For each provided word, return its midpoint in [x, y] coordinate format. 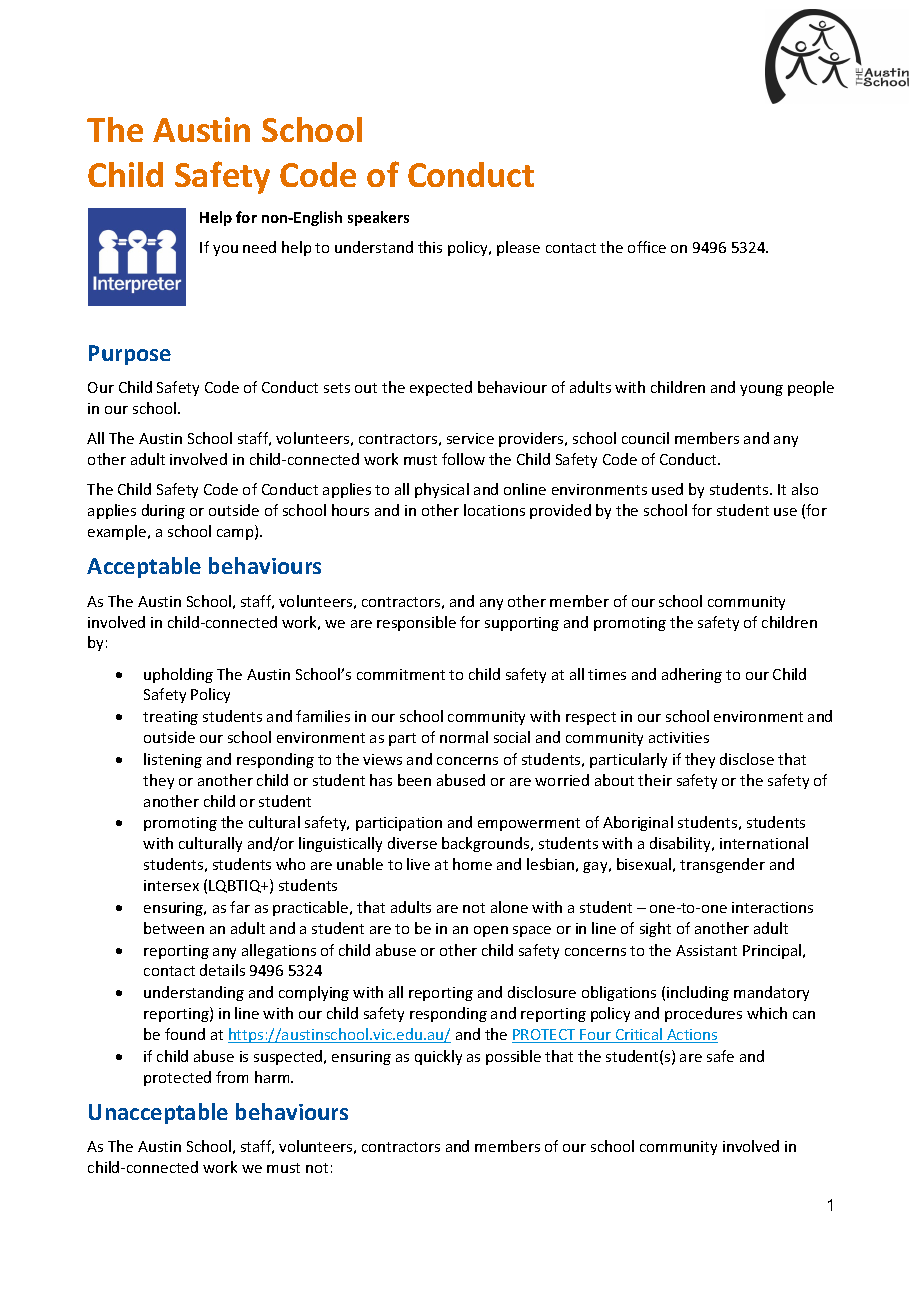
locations [494, 510]
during [163, 511]
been [414, 780]
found [185, 1034]
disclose [747, 759]
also [805, 489]
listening [173, 760]
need [259, 247]
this [430, 247]
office [647, 247]
